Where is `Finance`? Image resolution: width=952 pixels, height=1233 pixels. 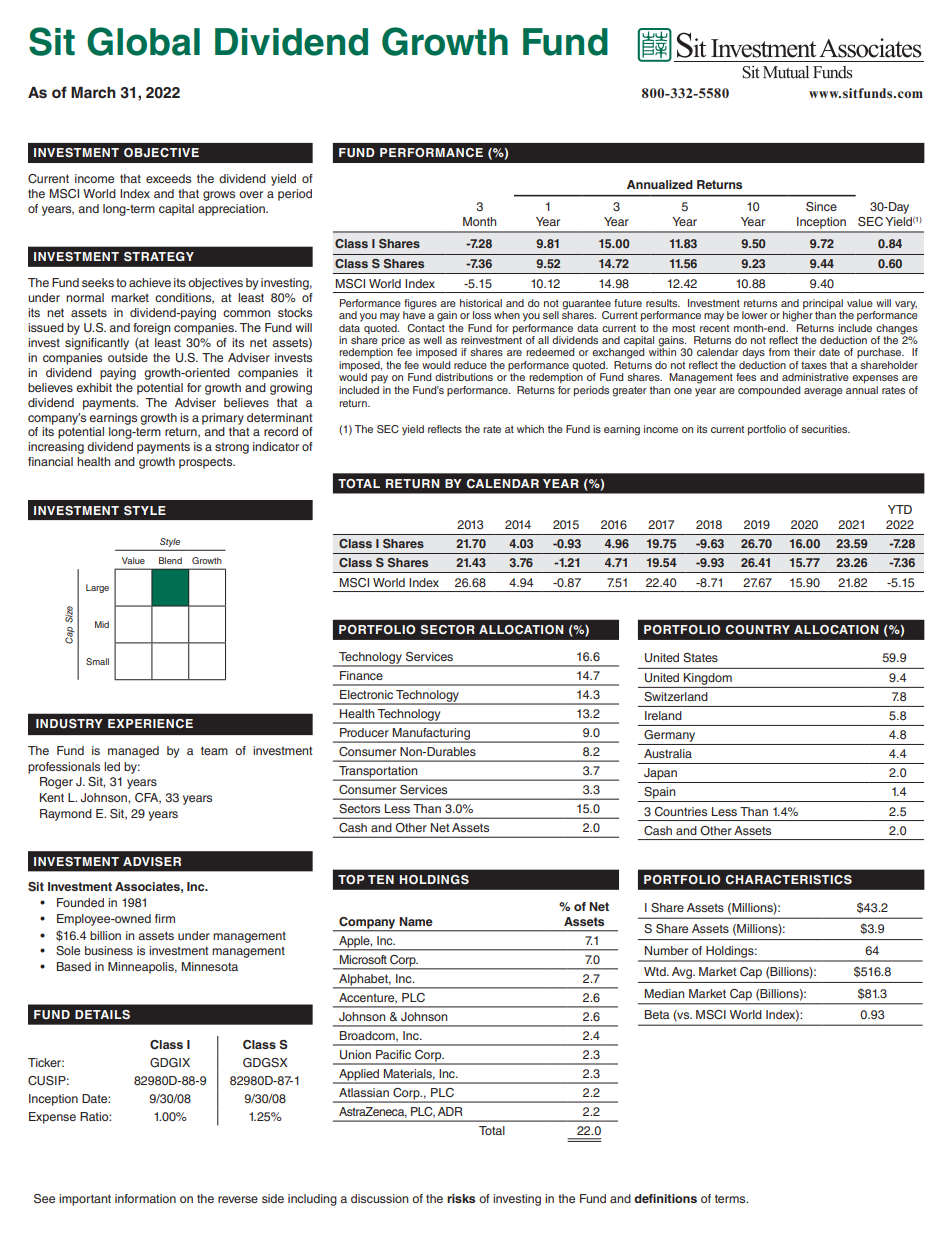
Finance is located at coordinates (361, 675).
